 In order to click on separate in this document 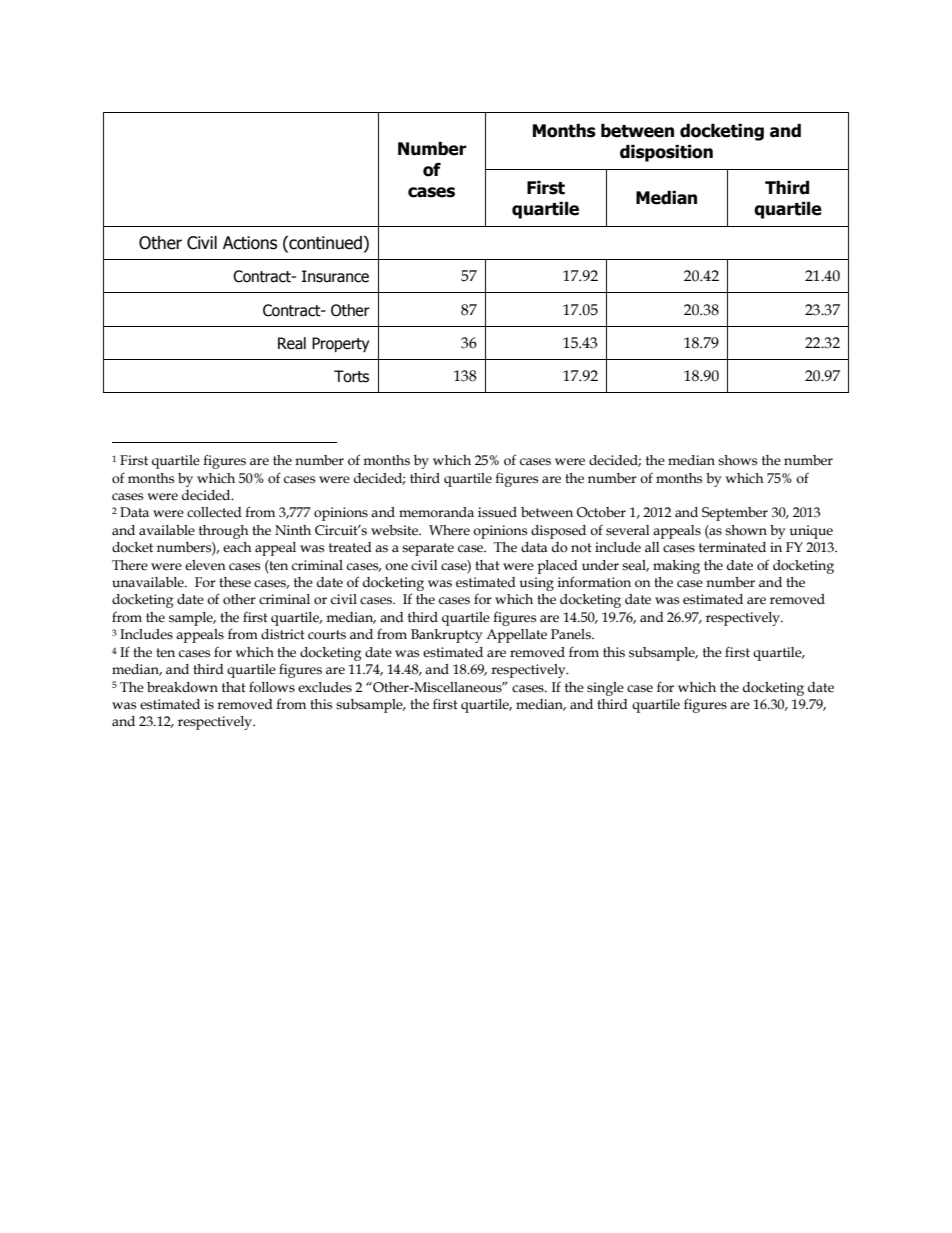, I will do `click(428, 549)`.
